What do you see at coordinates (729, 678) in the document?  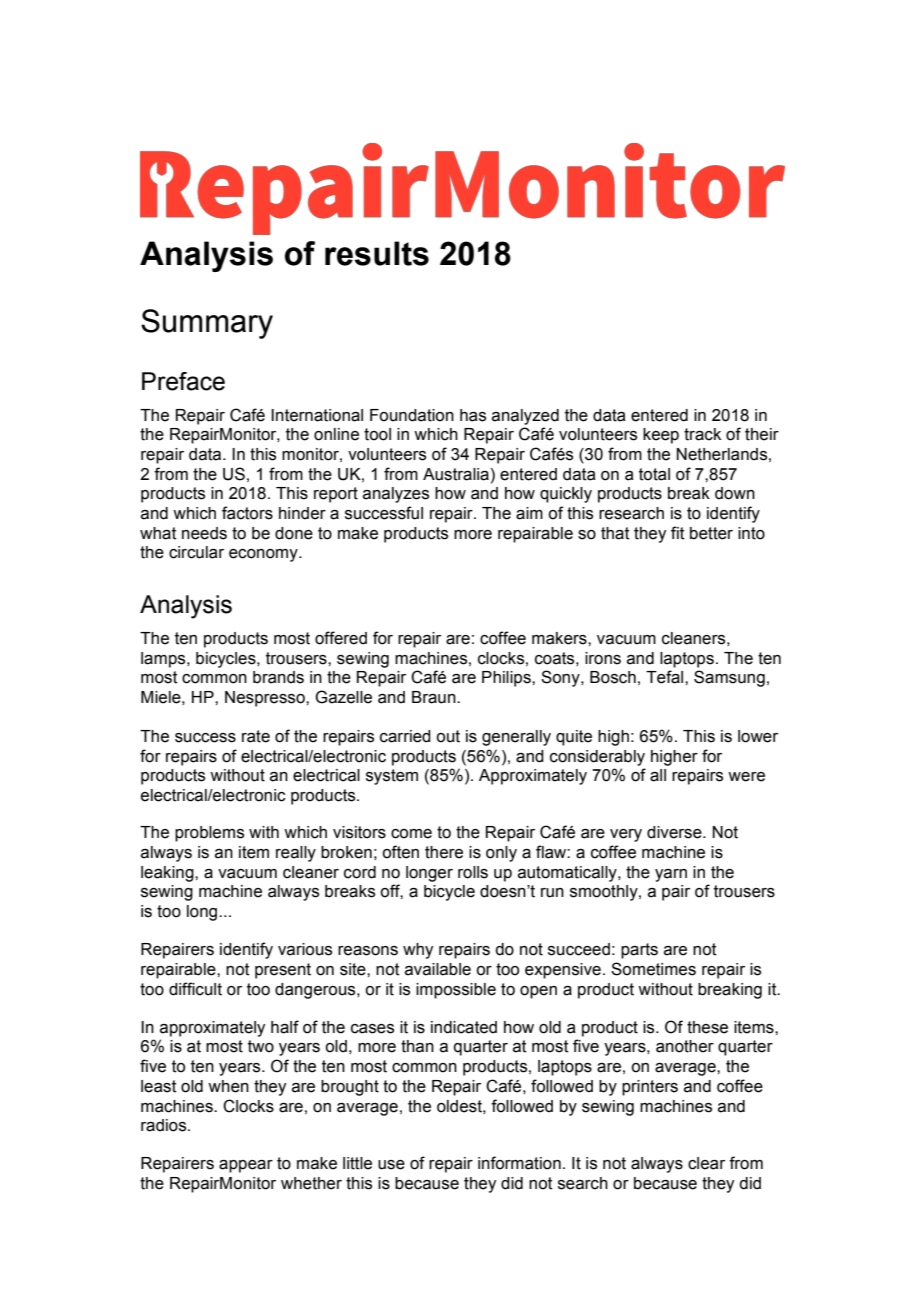 I see `Samsung` at bounding box center [729, 678].
